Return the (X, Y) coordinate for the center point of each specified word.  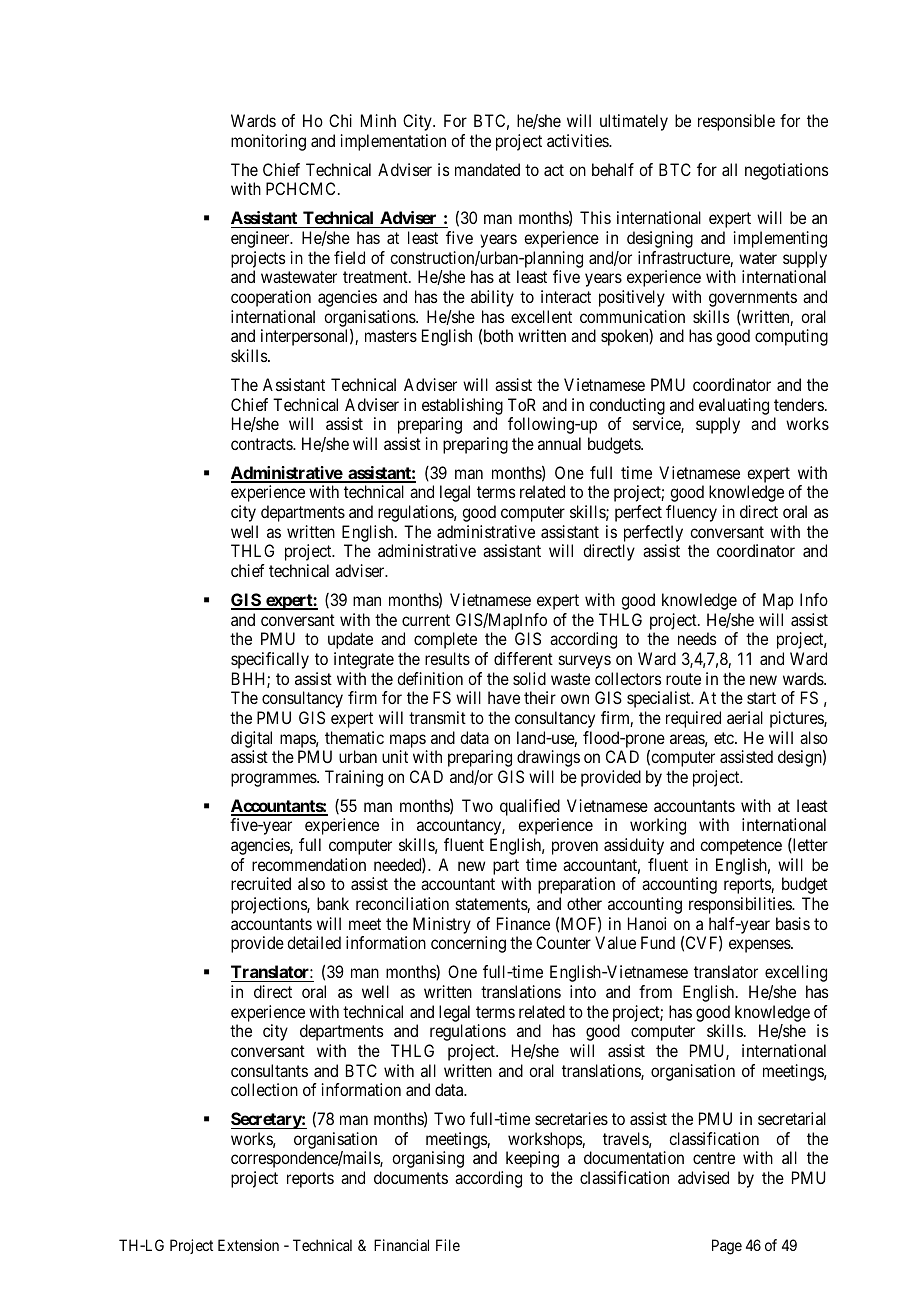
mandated (487, 169)
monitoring (268, 142)
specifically (270, 660)
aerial (745, 717)
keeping (532, 1159)
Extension (248, 1245)
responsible (736, 122)
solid (529, 678)
